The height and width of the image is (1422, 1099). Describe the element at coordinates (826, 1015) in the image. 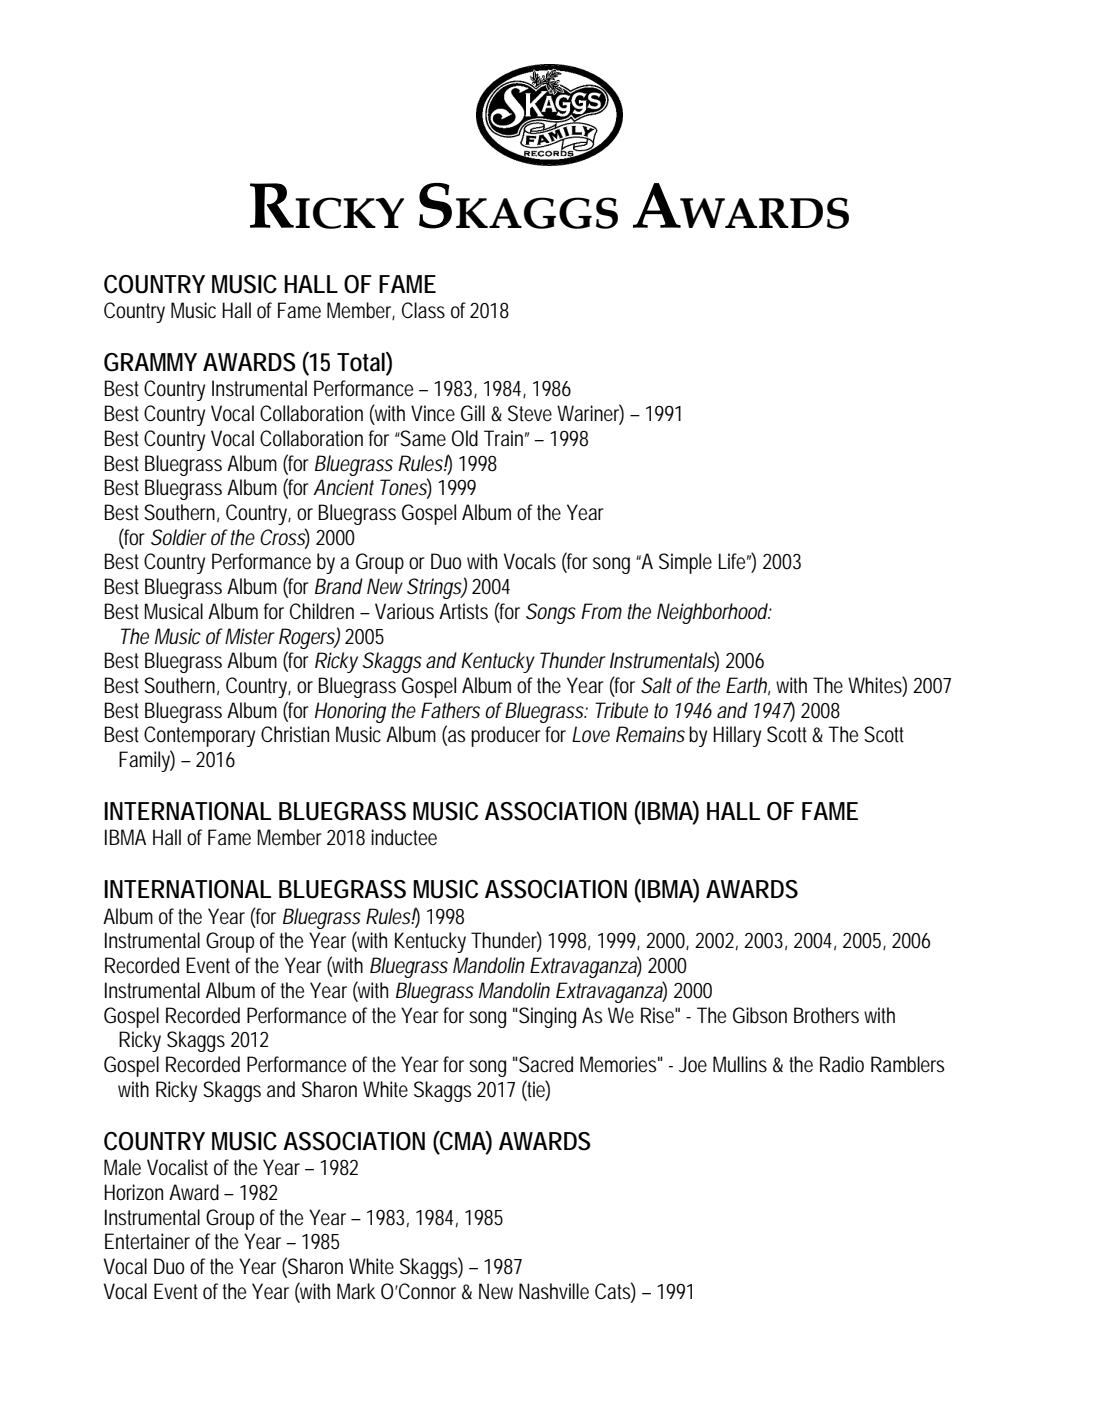

I see `Brothers` at that location.
